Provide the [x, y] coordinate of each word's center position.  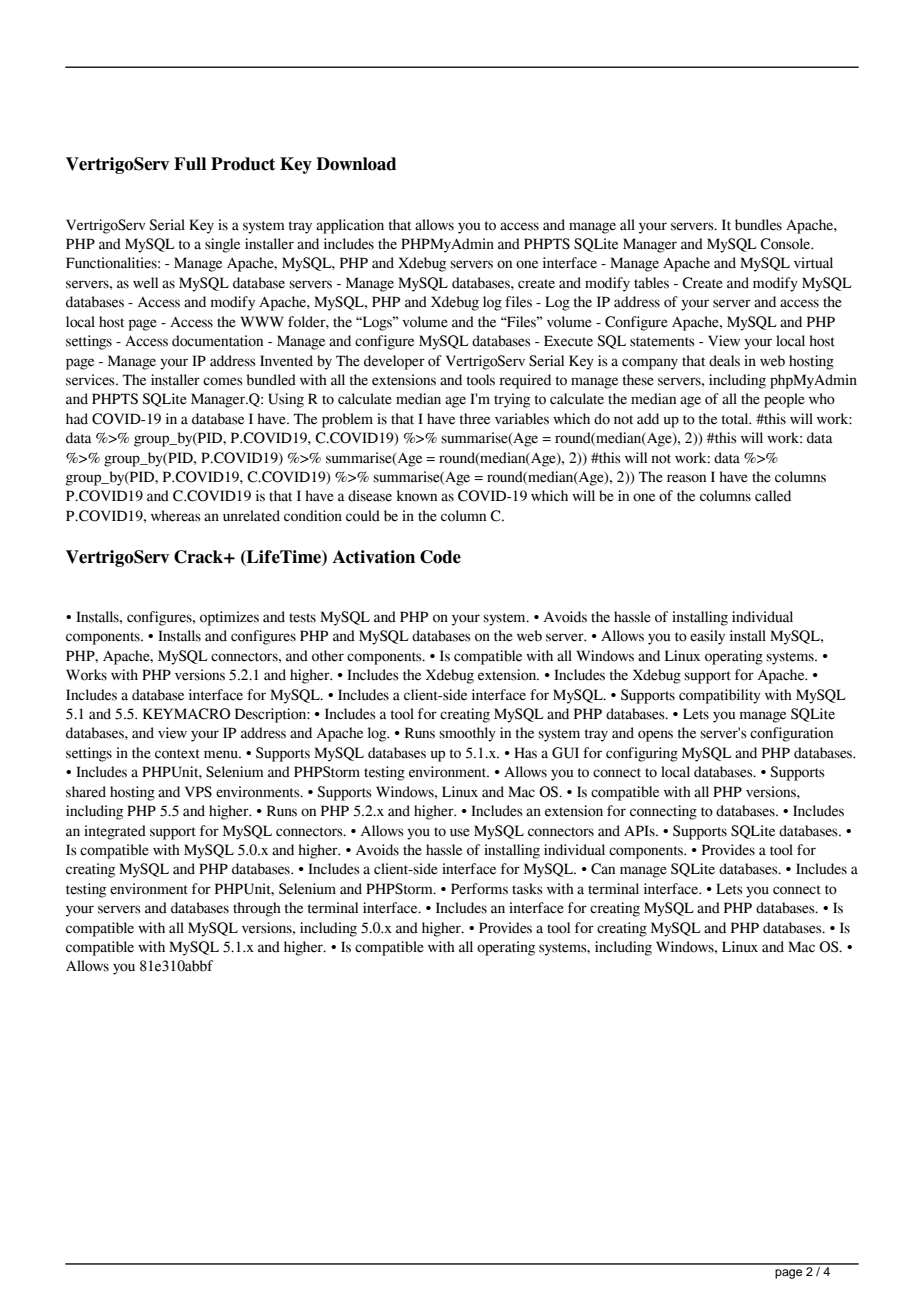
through [257, 909]
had [77, 419]
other [328, 656]
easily [707, 637]
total [736, 419]
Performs [479, 889]
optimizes [229, 618]
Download [356, 164]
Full [190, 164]
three [475, 419]
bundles [758, 225]
